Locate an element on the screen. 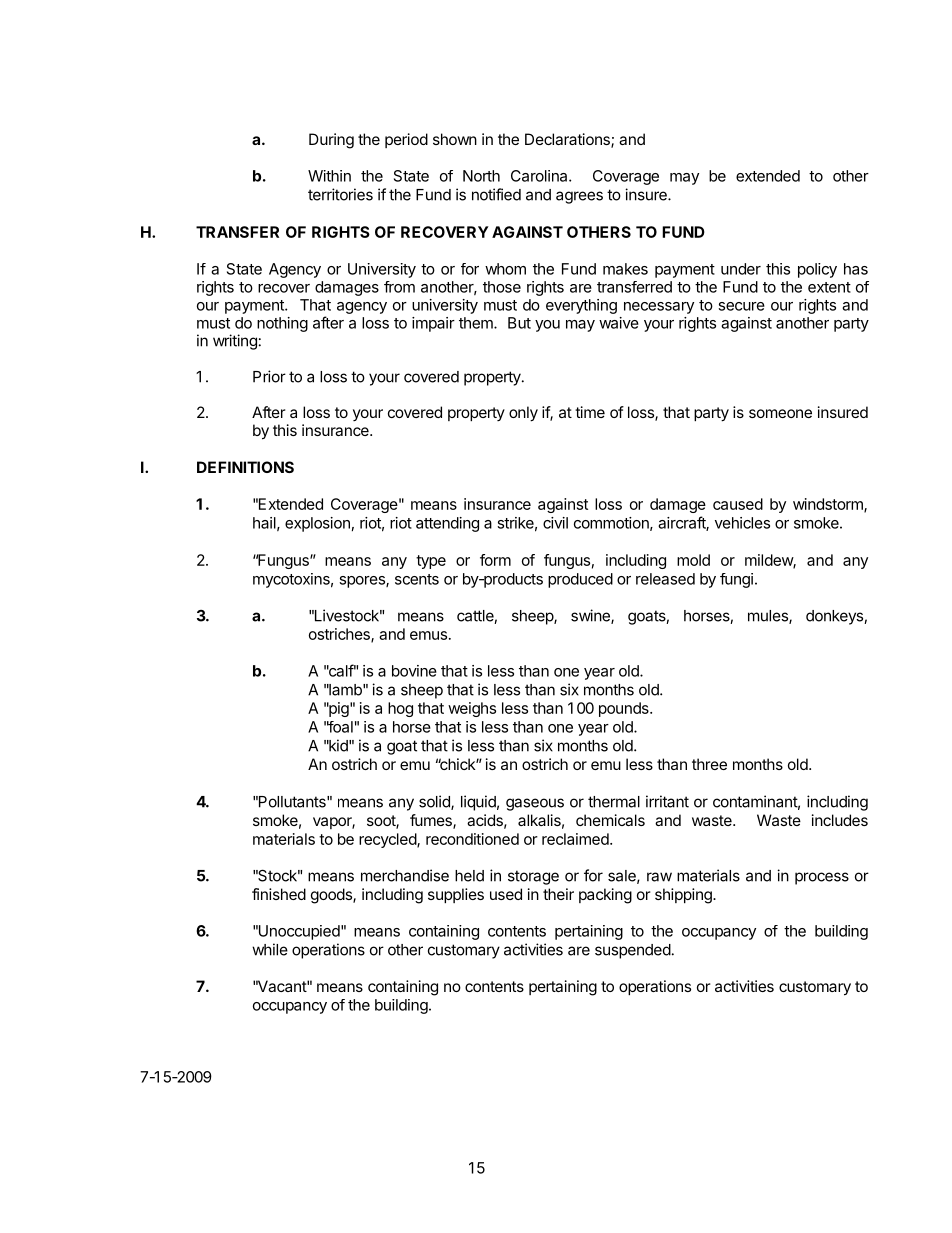 This screenshot has width=952, height=1233. while is located at coordinates (270, 949).
